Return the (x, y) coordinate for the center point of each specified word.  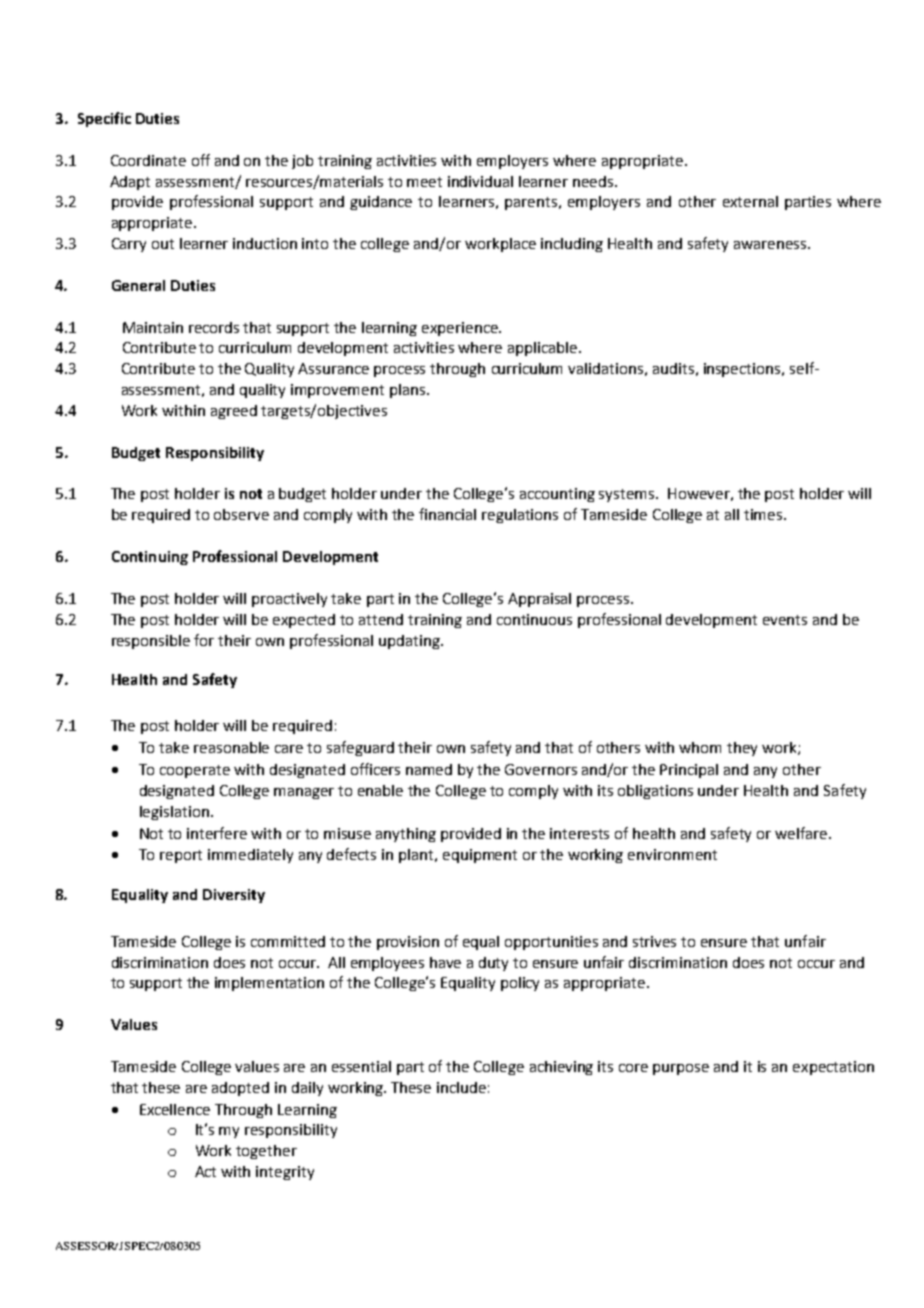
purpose (681, 1069)
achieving (561, 1068)
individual (480, 181)
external (750, 201)
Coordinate (148, 160)
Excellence (175, 1109)
